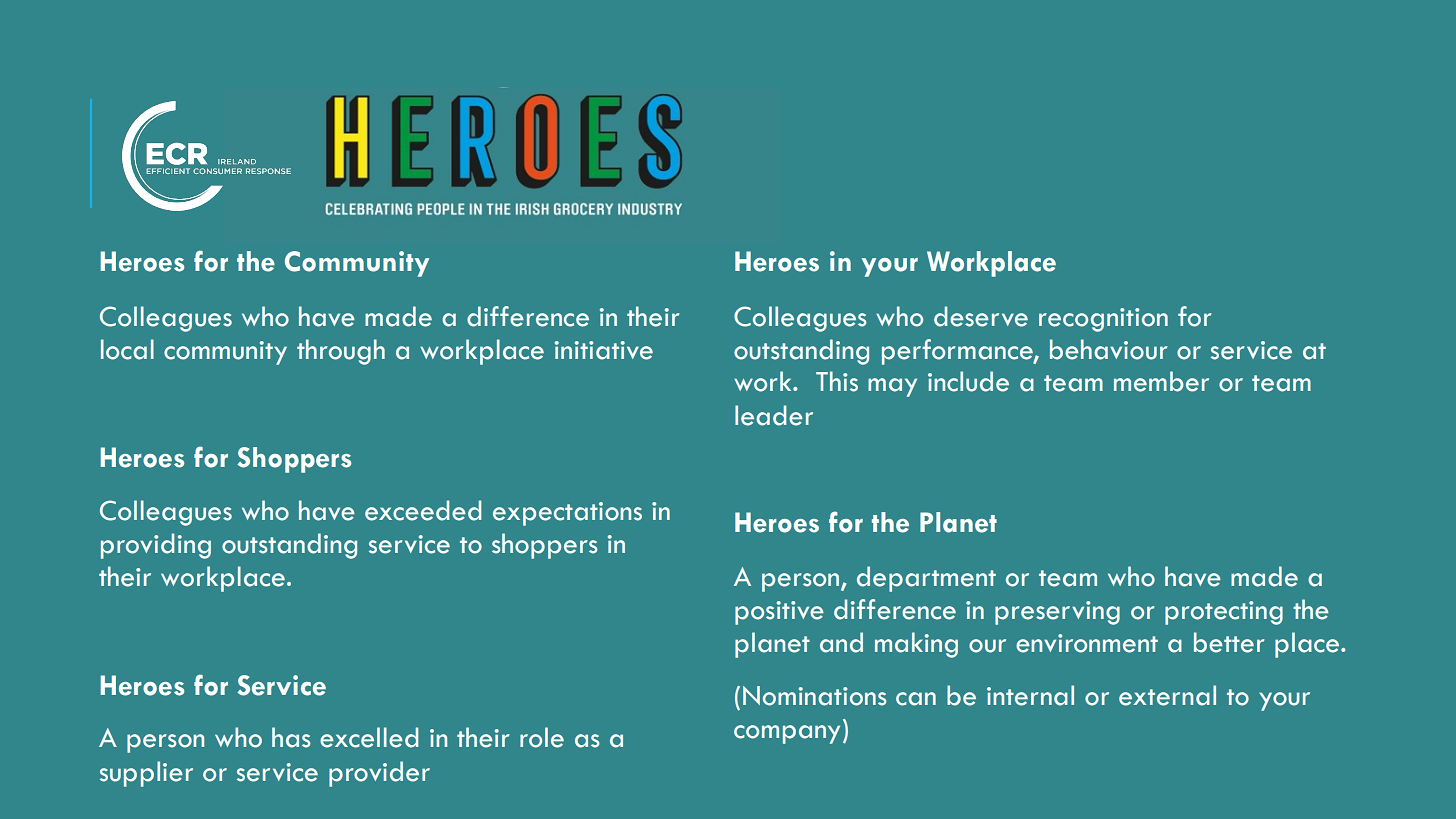 The height and width of the screenshot is (819, 1456). What do you see at coordinates (567, 514) in the screenshot?
I see `expectations` at bounding box center [567, 514].
